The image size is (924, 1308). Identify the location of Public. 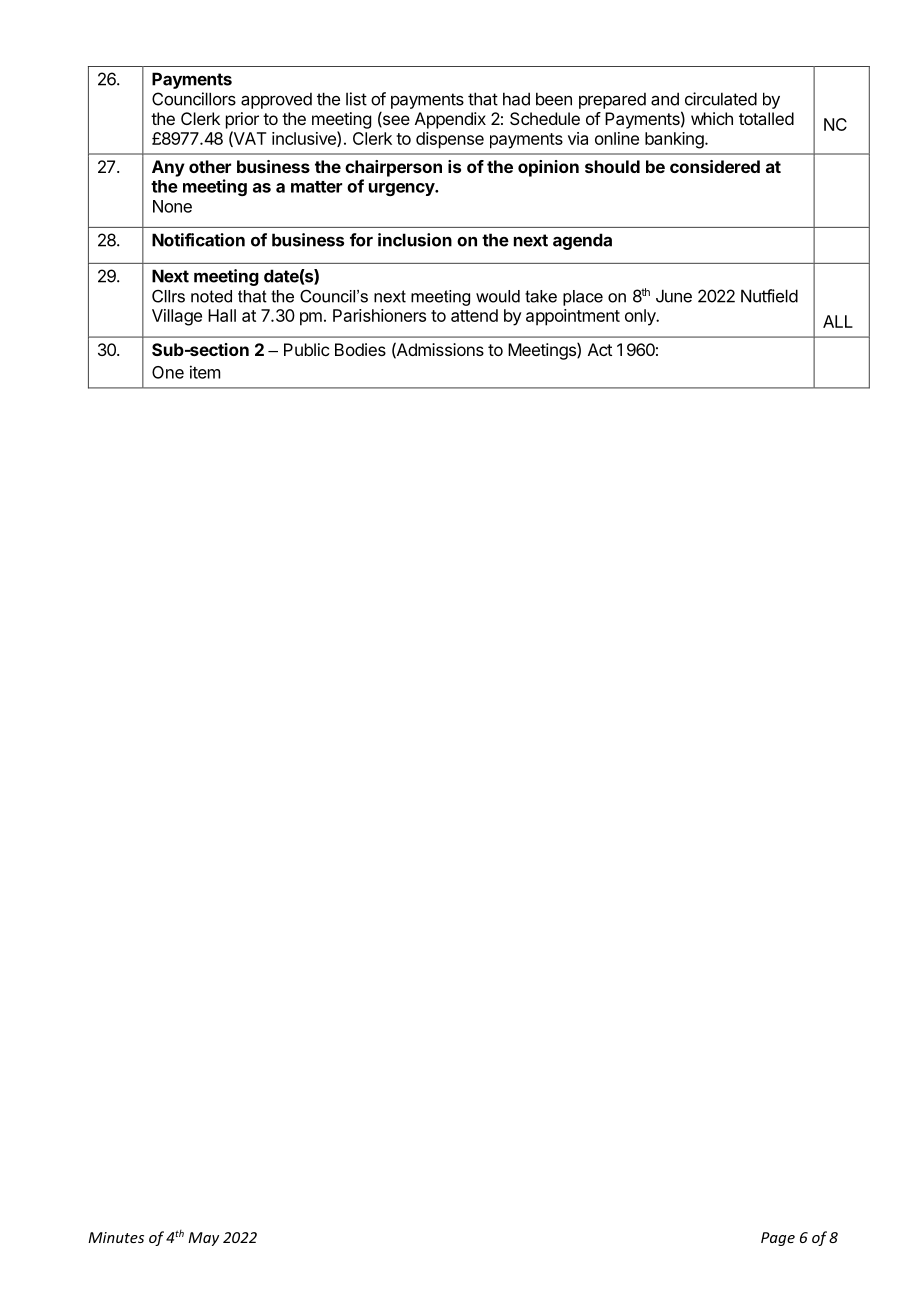
(306, 349).
